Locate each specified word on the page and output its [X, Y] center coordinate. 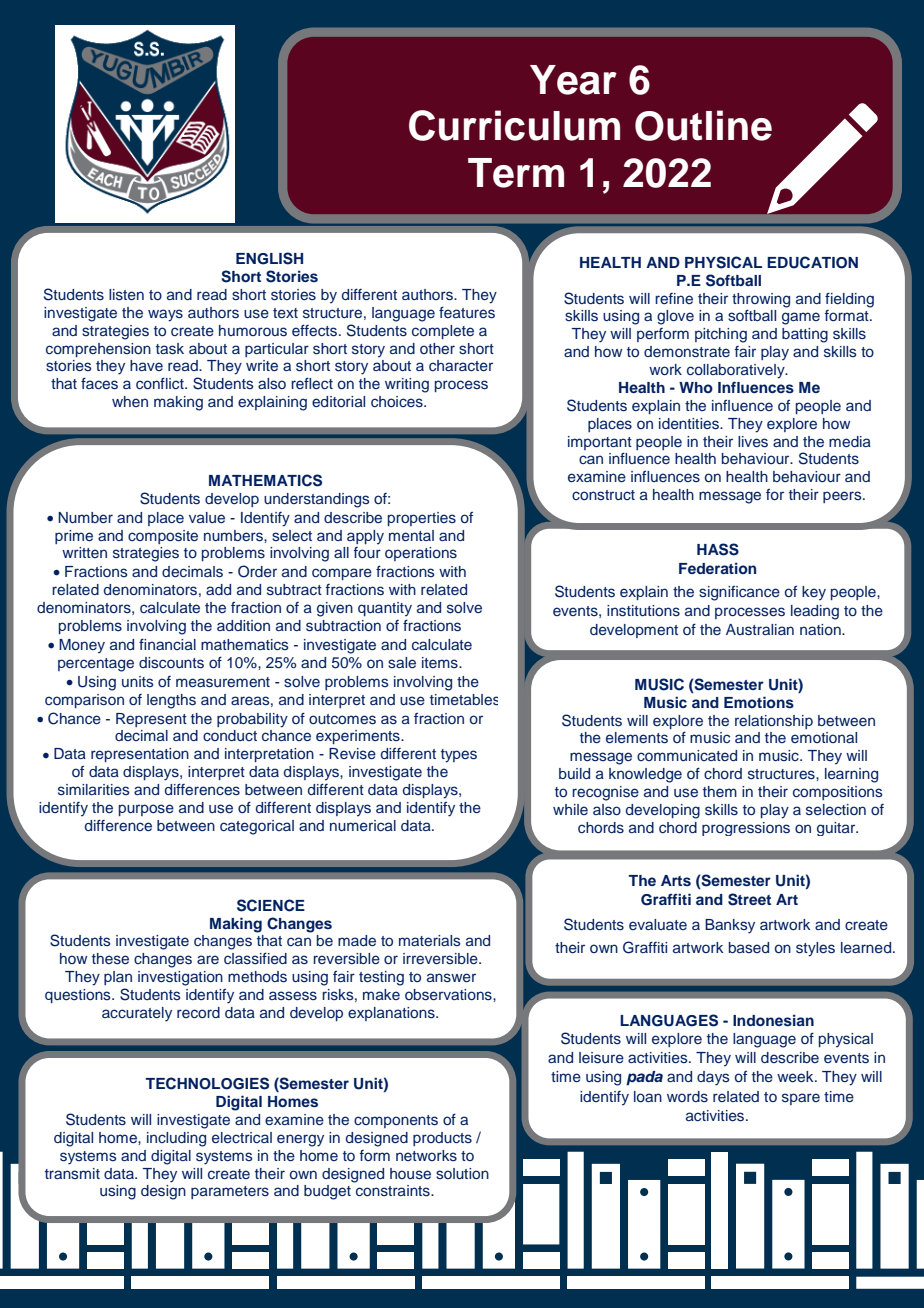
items [441, 663]
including [176, 1139]
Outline [703, 125]
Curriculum [514, 125]
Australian [760, 630]
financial [167, 644]
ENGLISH [269, 258]
